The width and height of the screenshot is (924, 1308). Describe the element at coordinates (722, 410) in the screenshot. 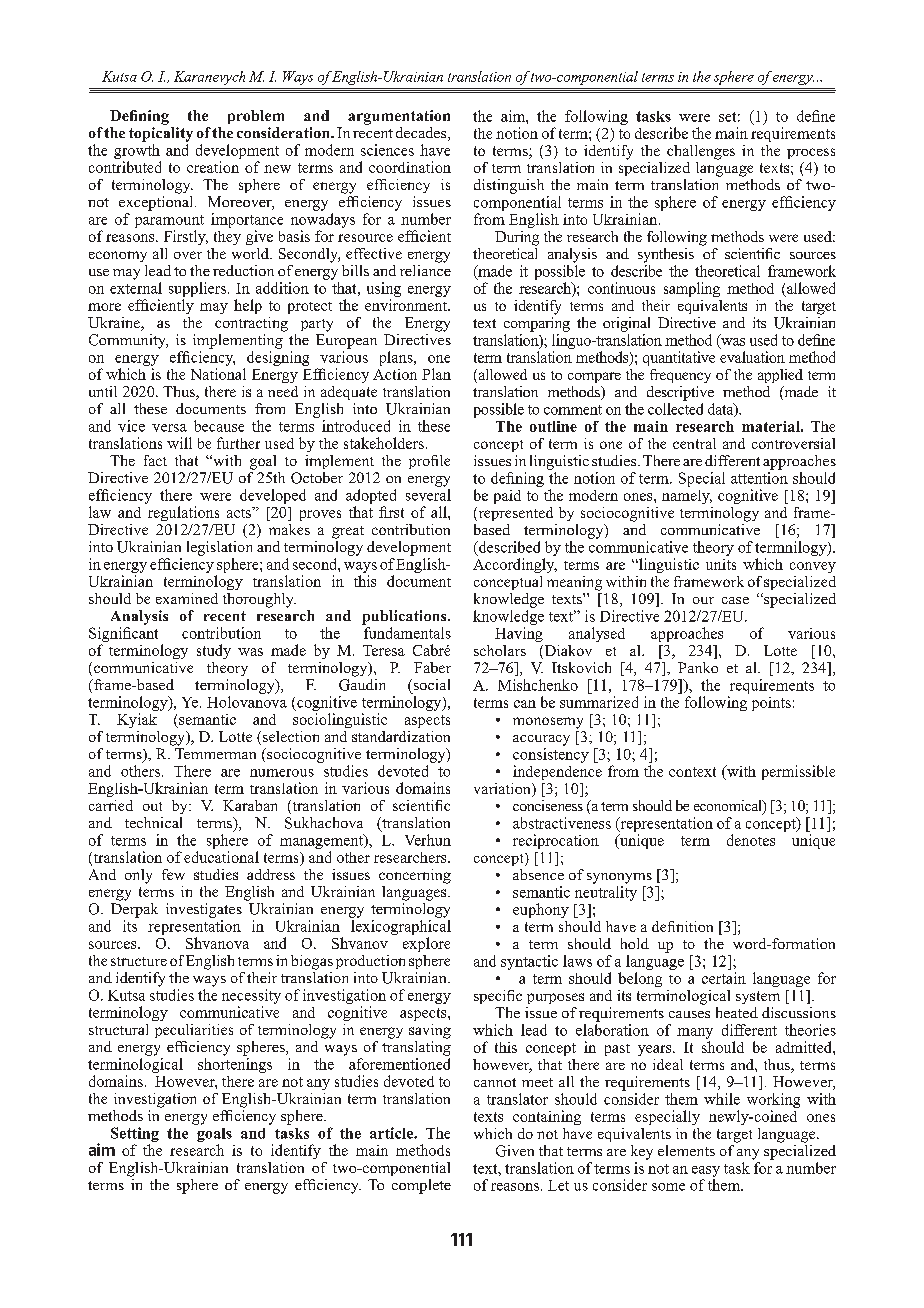

I see `data` at that location.
